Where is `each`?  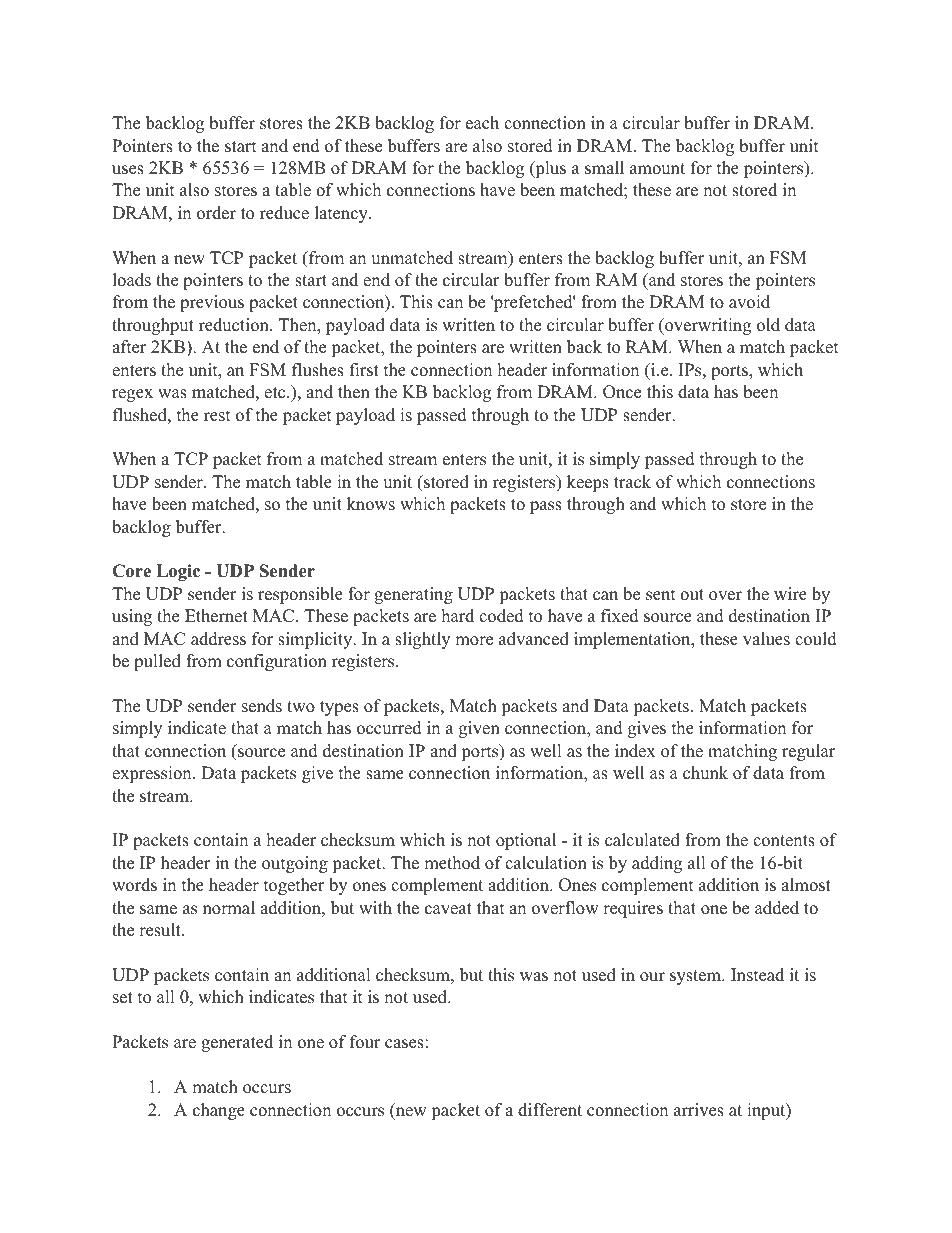 each is located at coordinates (482, 123).
